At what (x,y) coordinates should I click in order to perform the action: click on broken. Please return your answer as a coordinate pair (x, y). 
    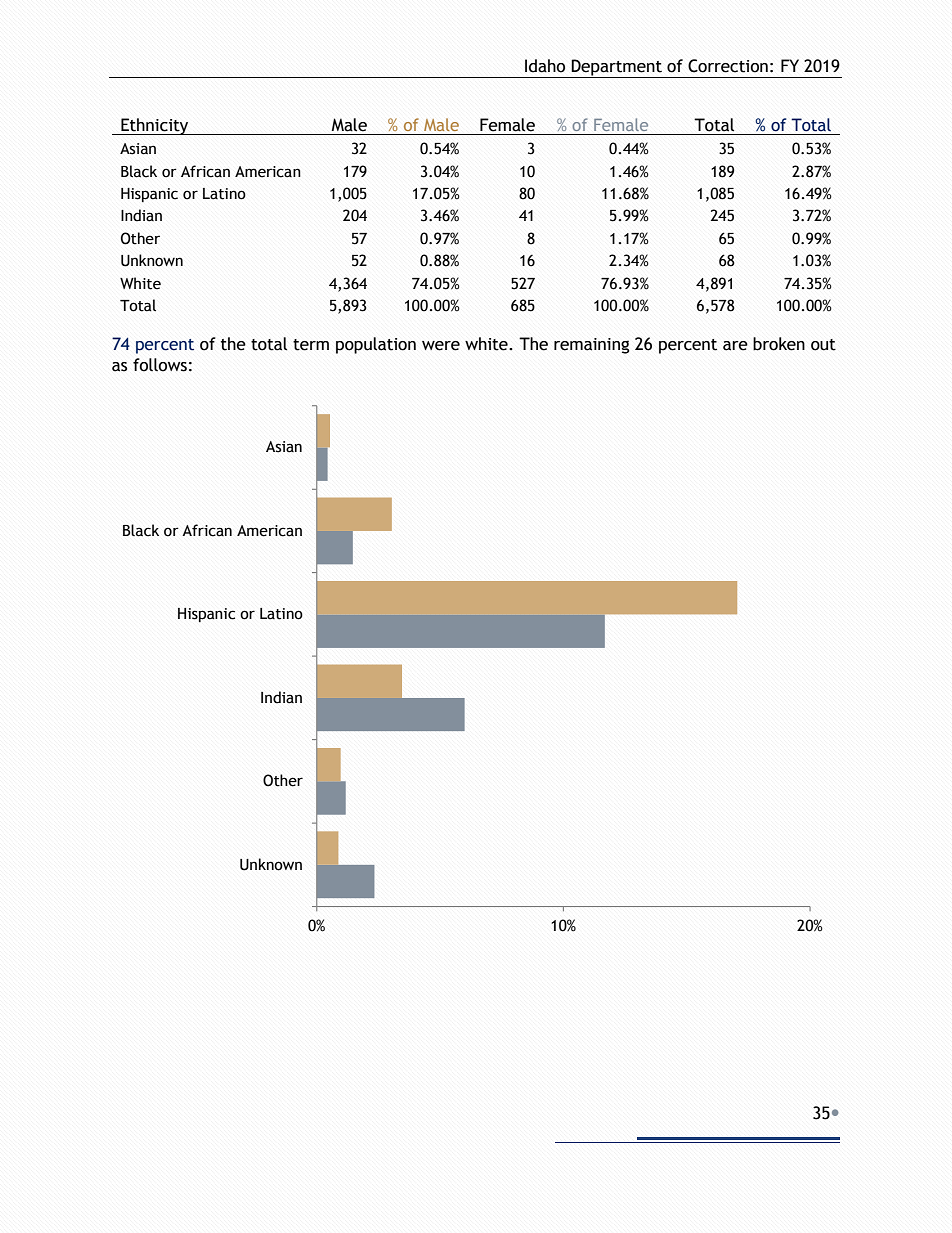
    Looking at the image, I should click on (779, 344).
